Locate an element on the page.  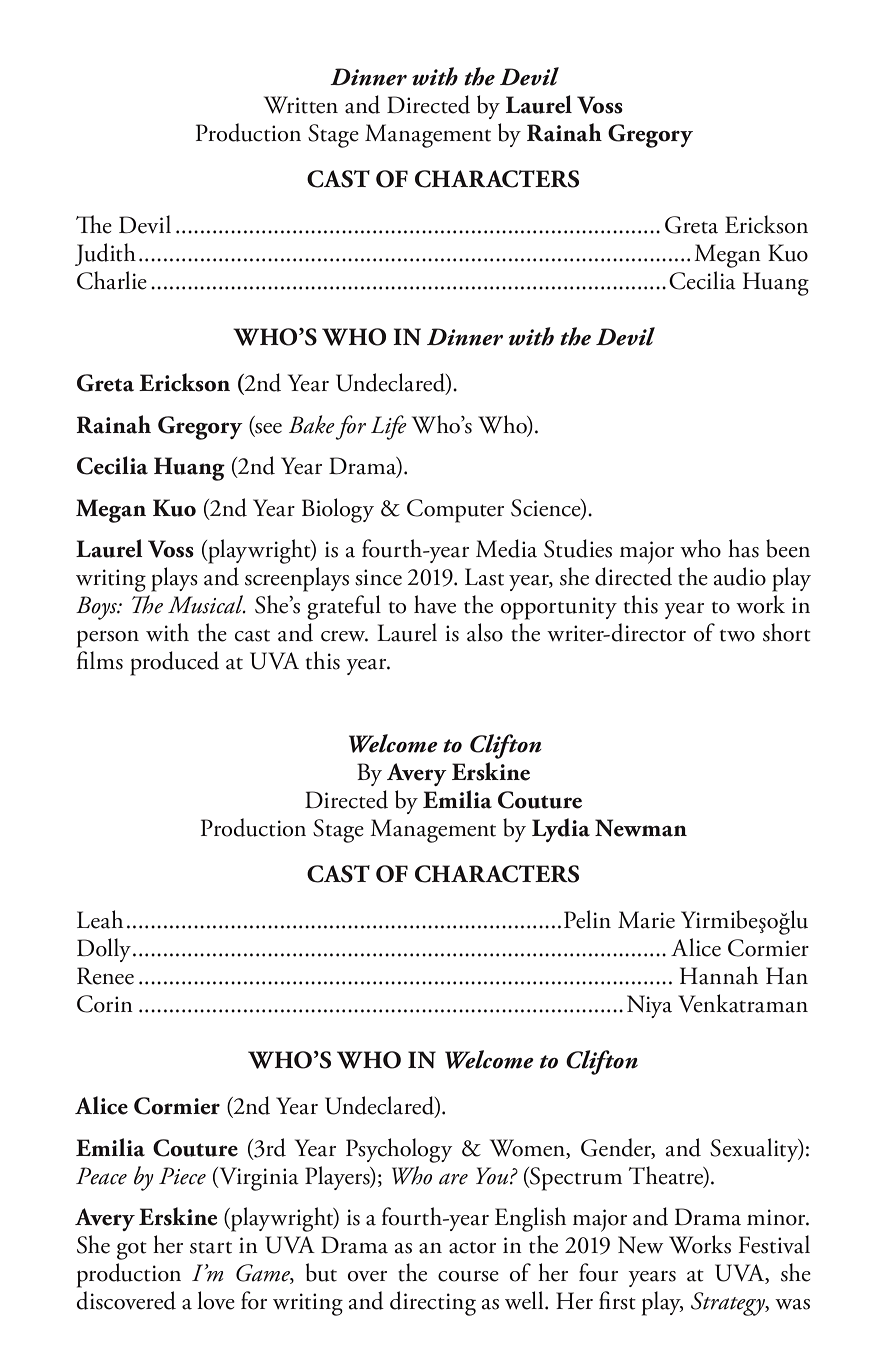
two is located at coordinates (737, 635).
